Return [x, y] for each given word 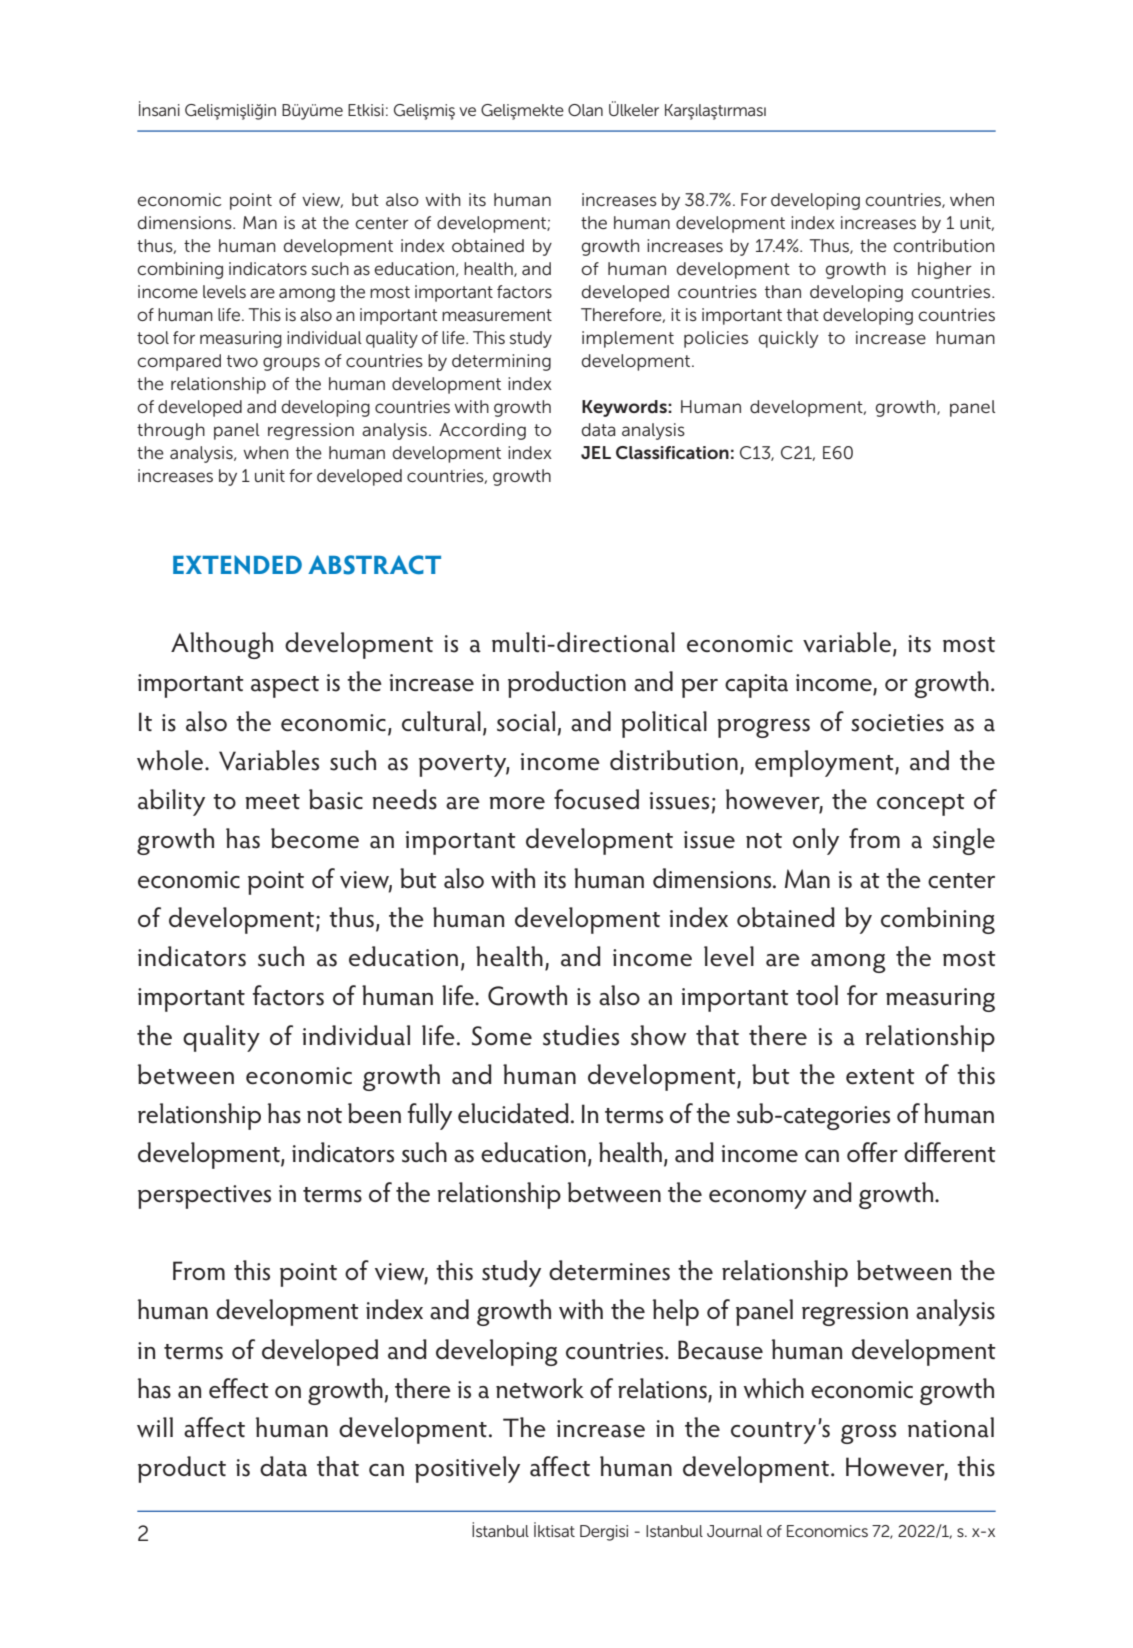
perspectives [204, 1197]
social [526, 721]
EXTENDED [237, 564]
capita [756, 686]
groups [291, 364]
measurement [497, 315]
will [155, 1427]
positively [467, 1469]
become [315, 838]
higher [945, 270]
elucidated [513, 1113]
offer [872, 1152]
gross [868, 1434]
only [816, 841]
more [517, 803]
